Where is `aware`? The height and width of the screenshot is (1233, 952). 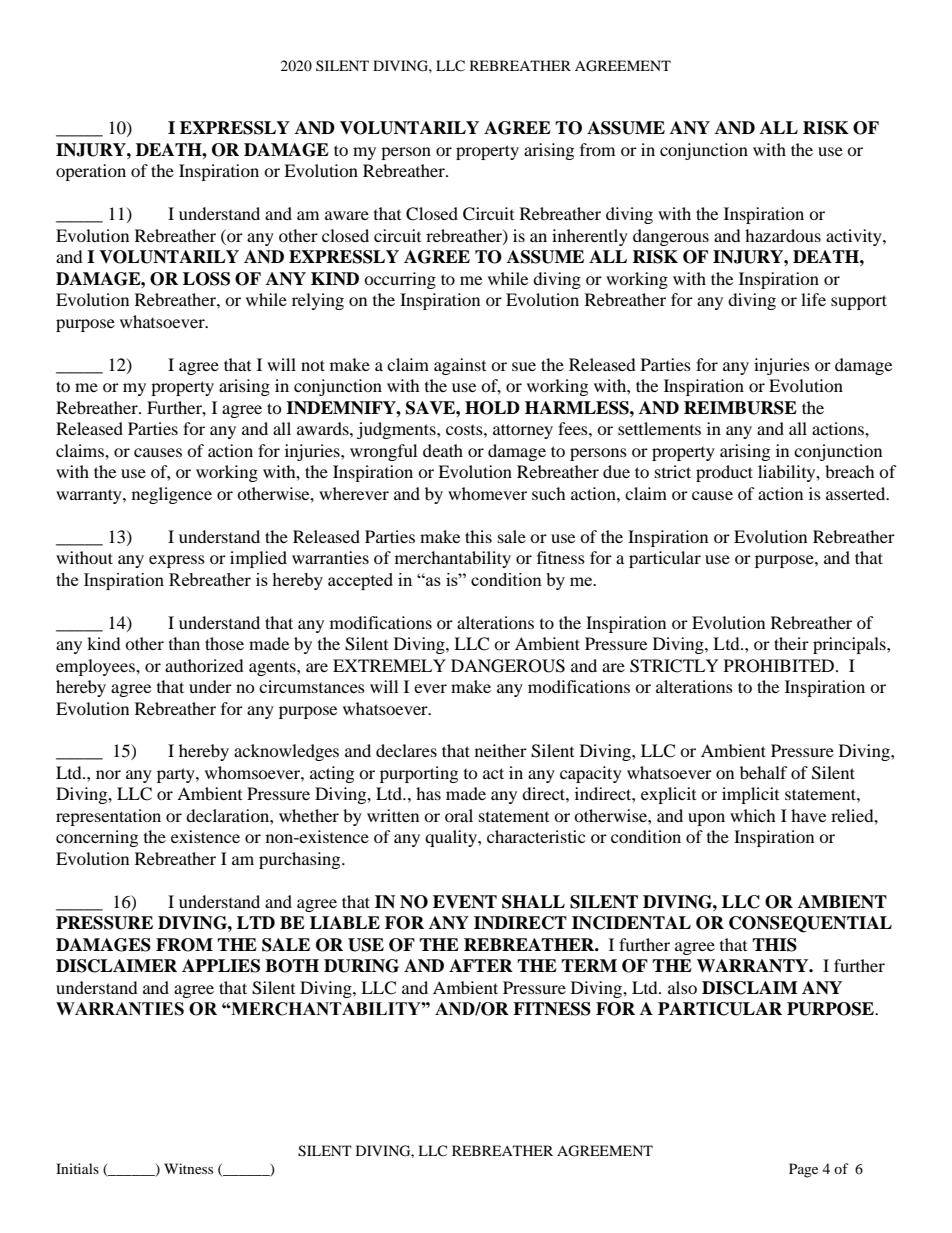 aware is located at coordinates (347, 215).
